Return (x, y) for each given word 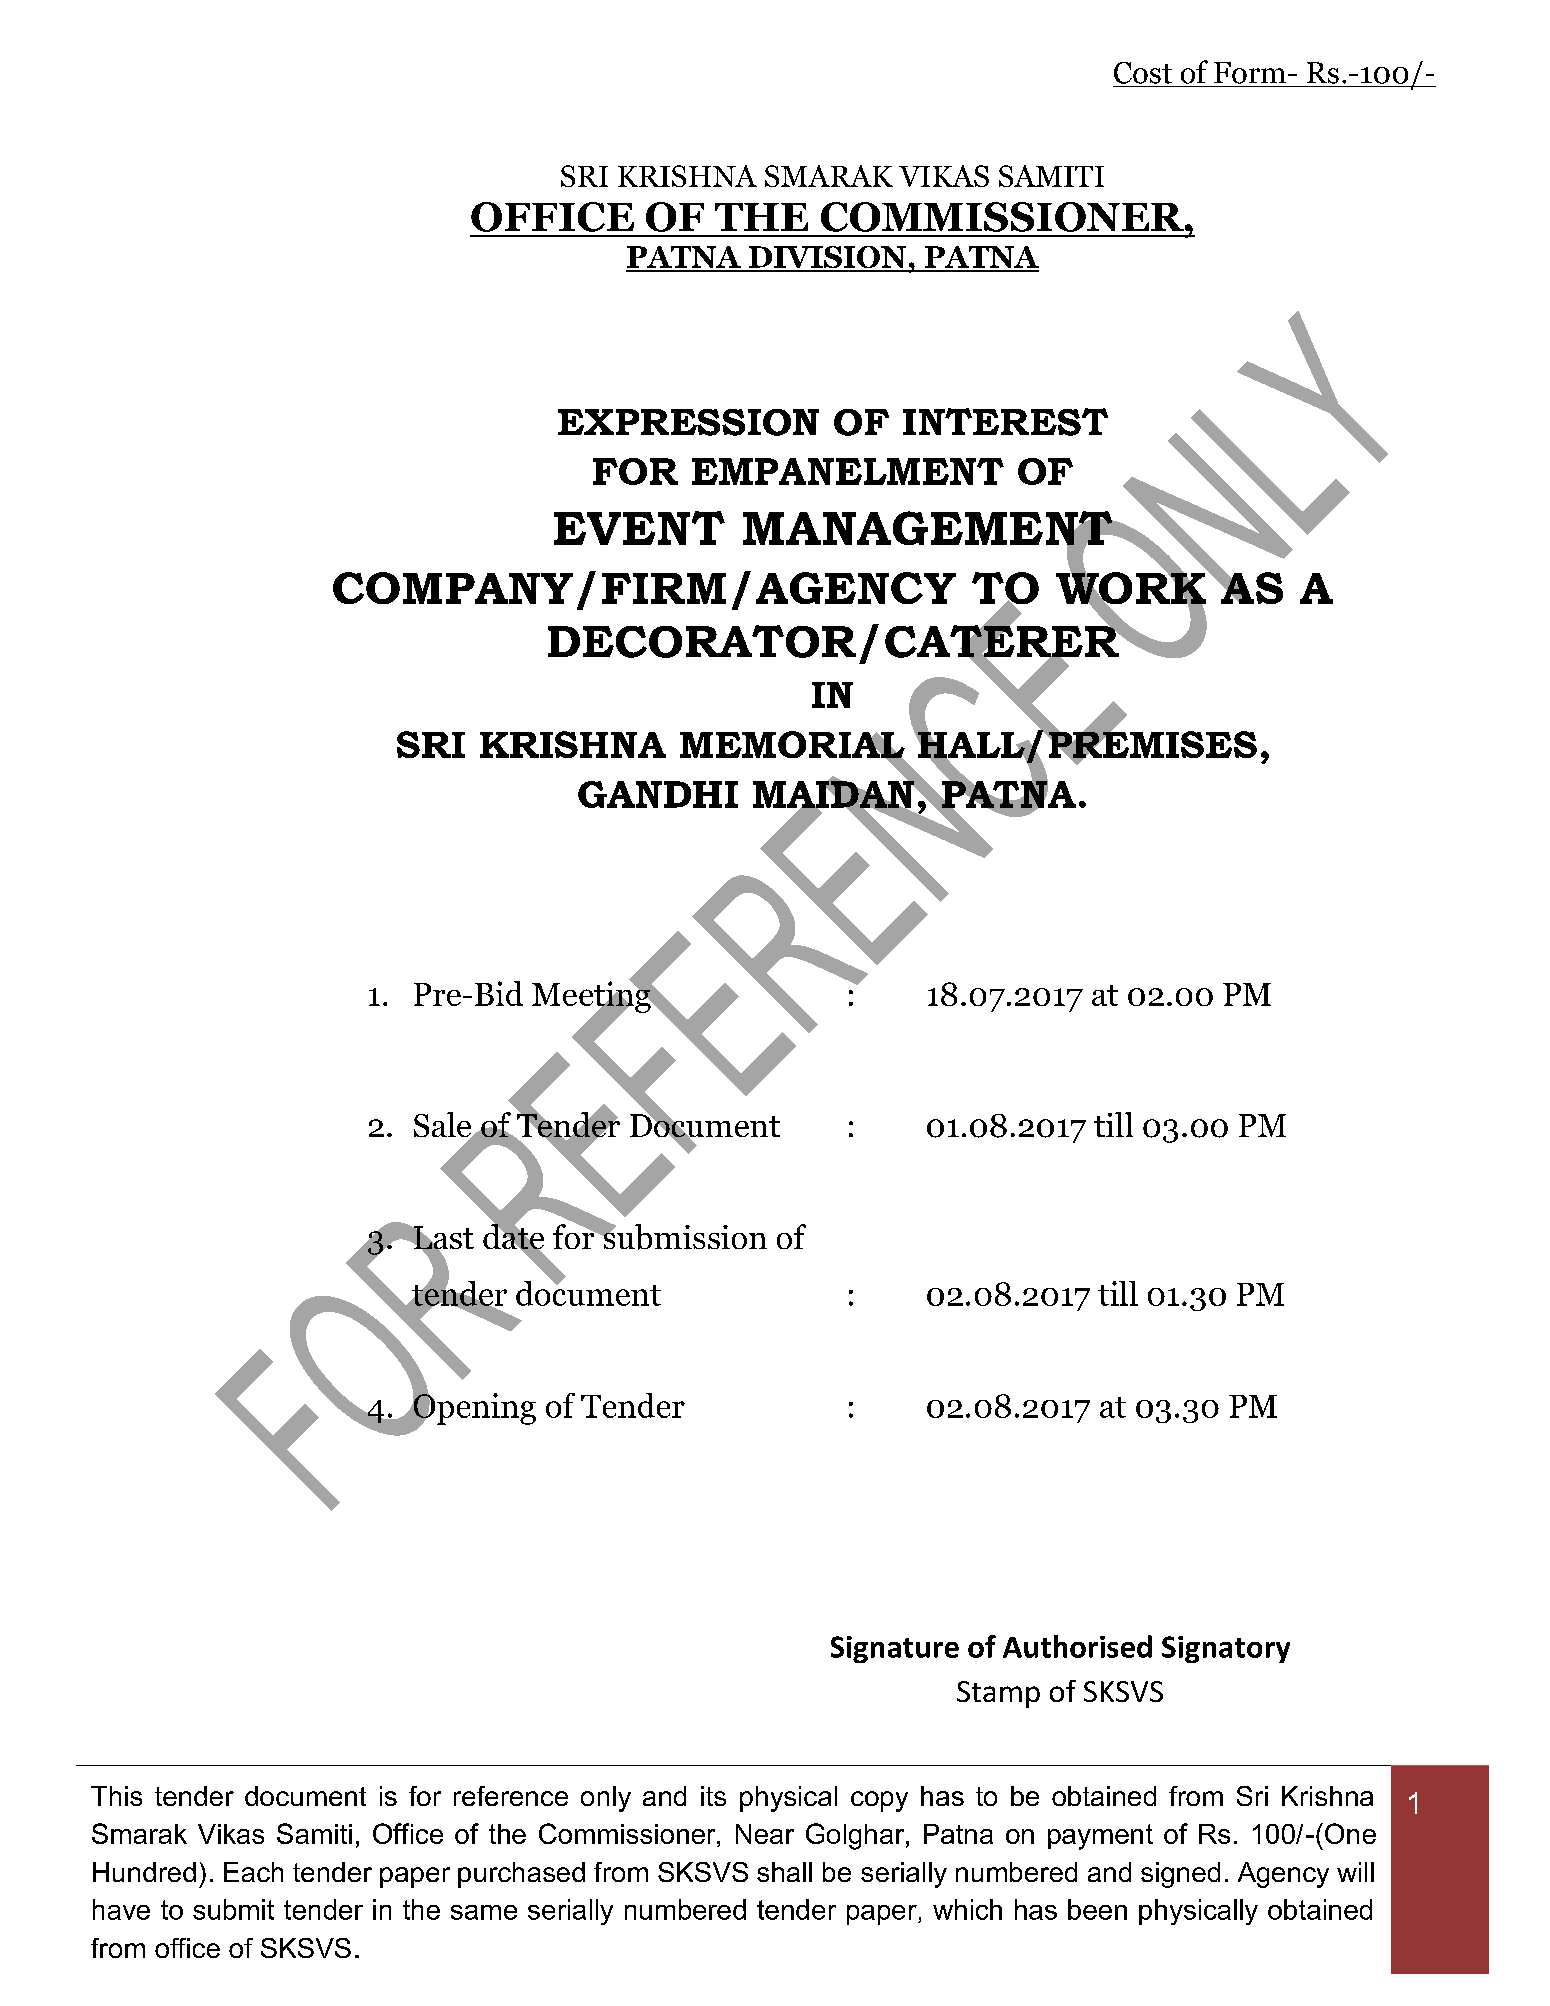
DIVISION (827, 258)
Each (253, 1872)
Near (765, 1834)
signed (1180, 1875)
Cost (1143, 73)
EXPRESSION (688, 422)
